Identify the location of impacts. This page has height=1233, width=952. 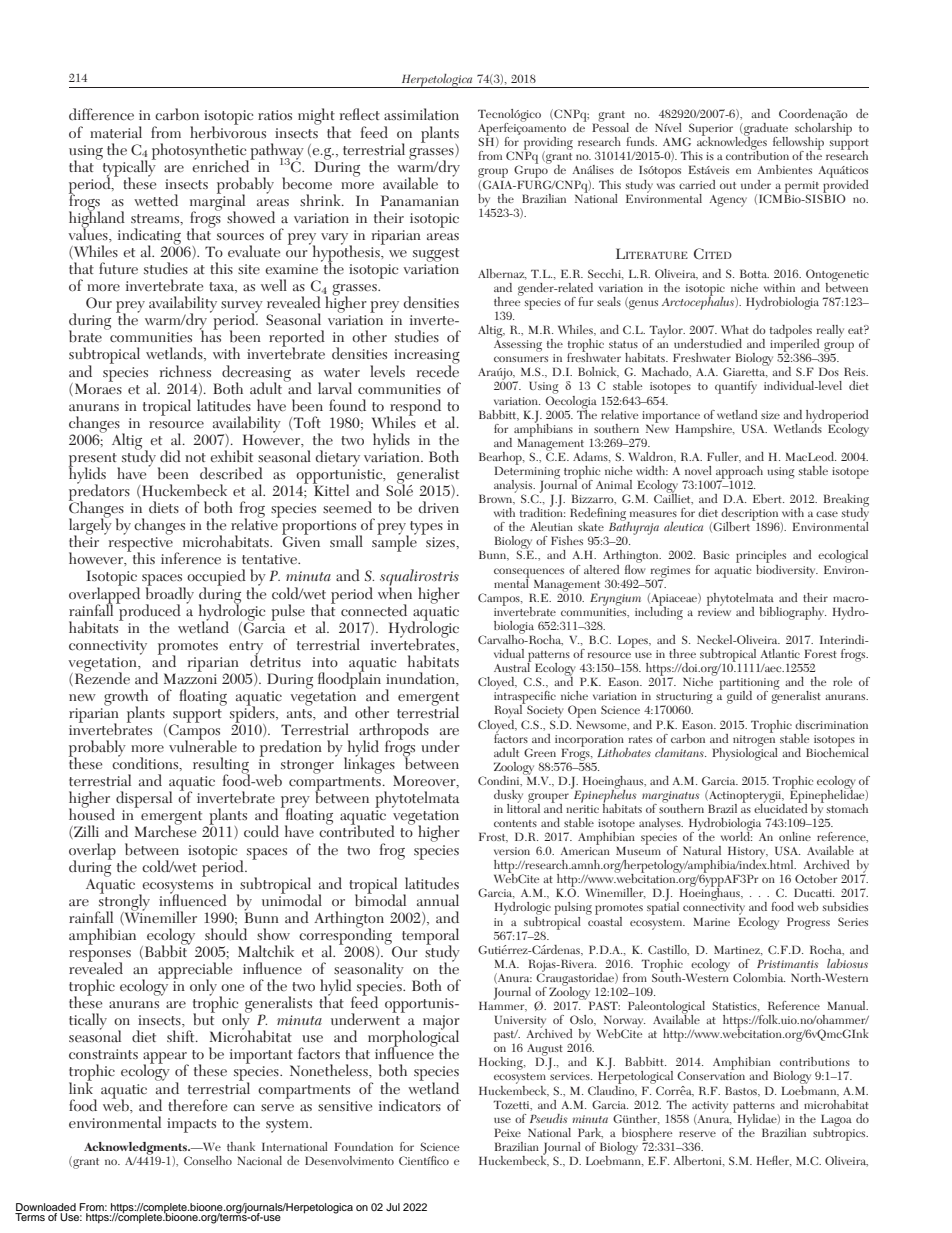
(191, 1125).
